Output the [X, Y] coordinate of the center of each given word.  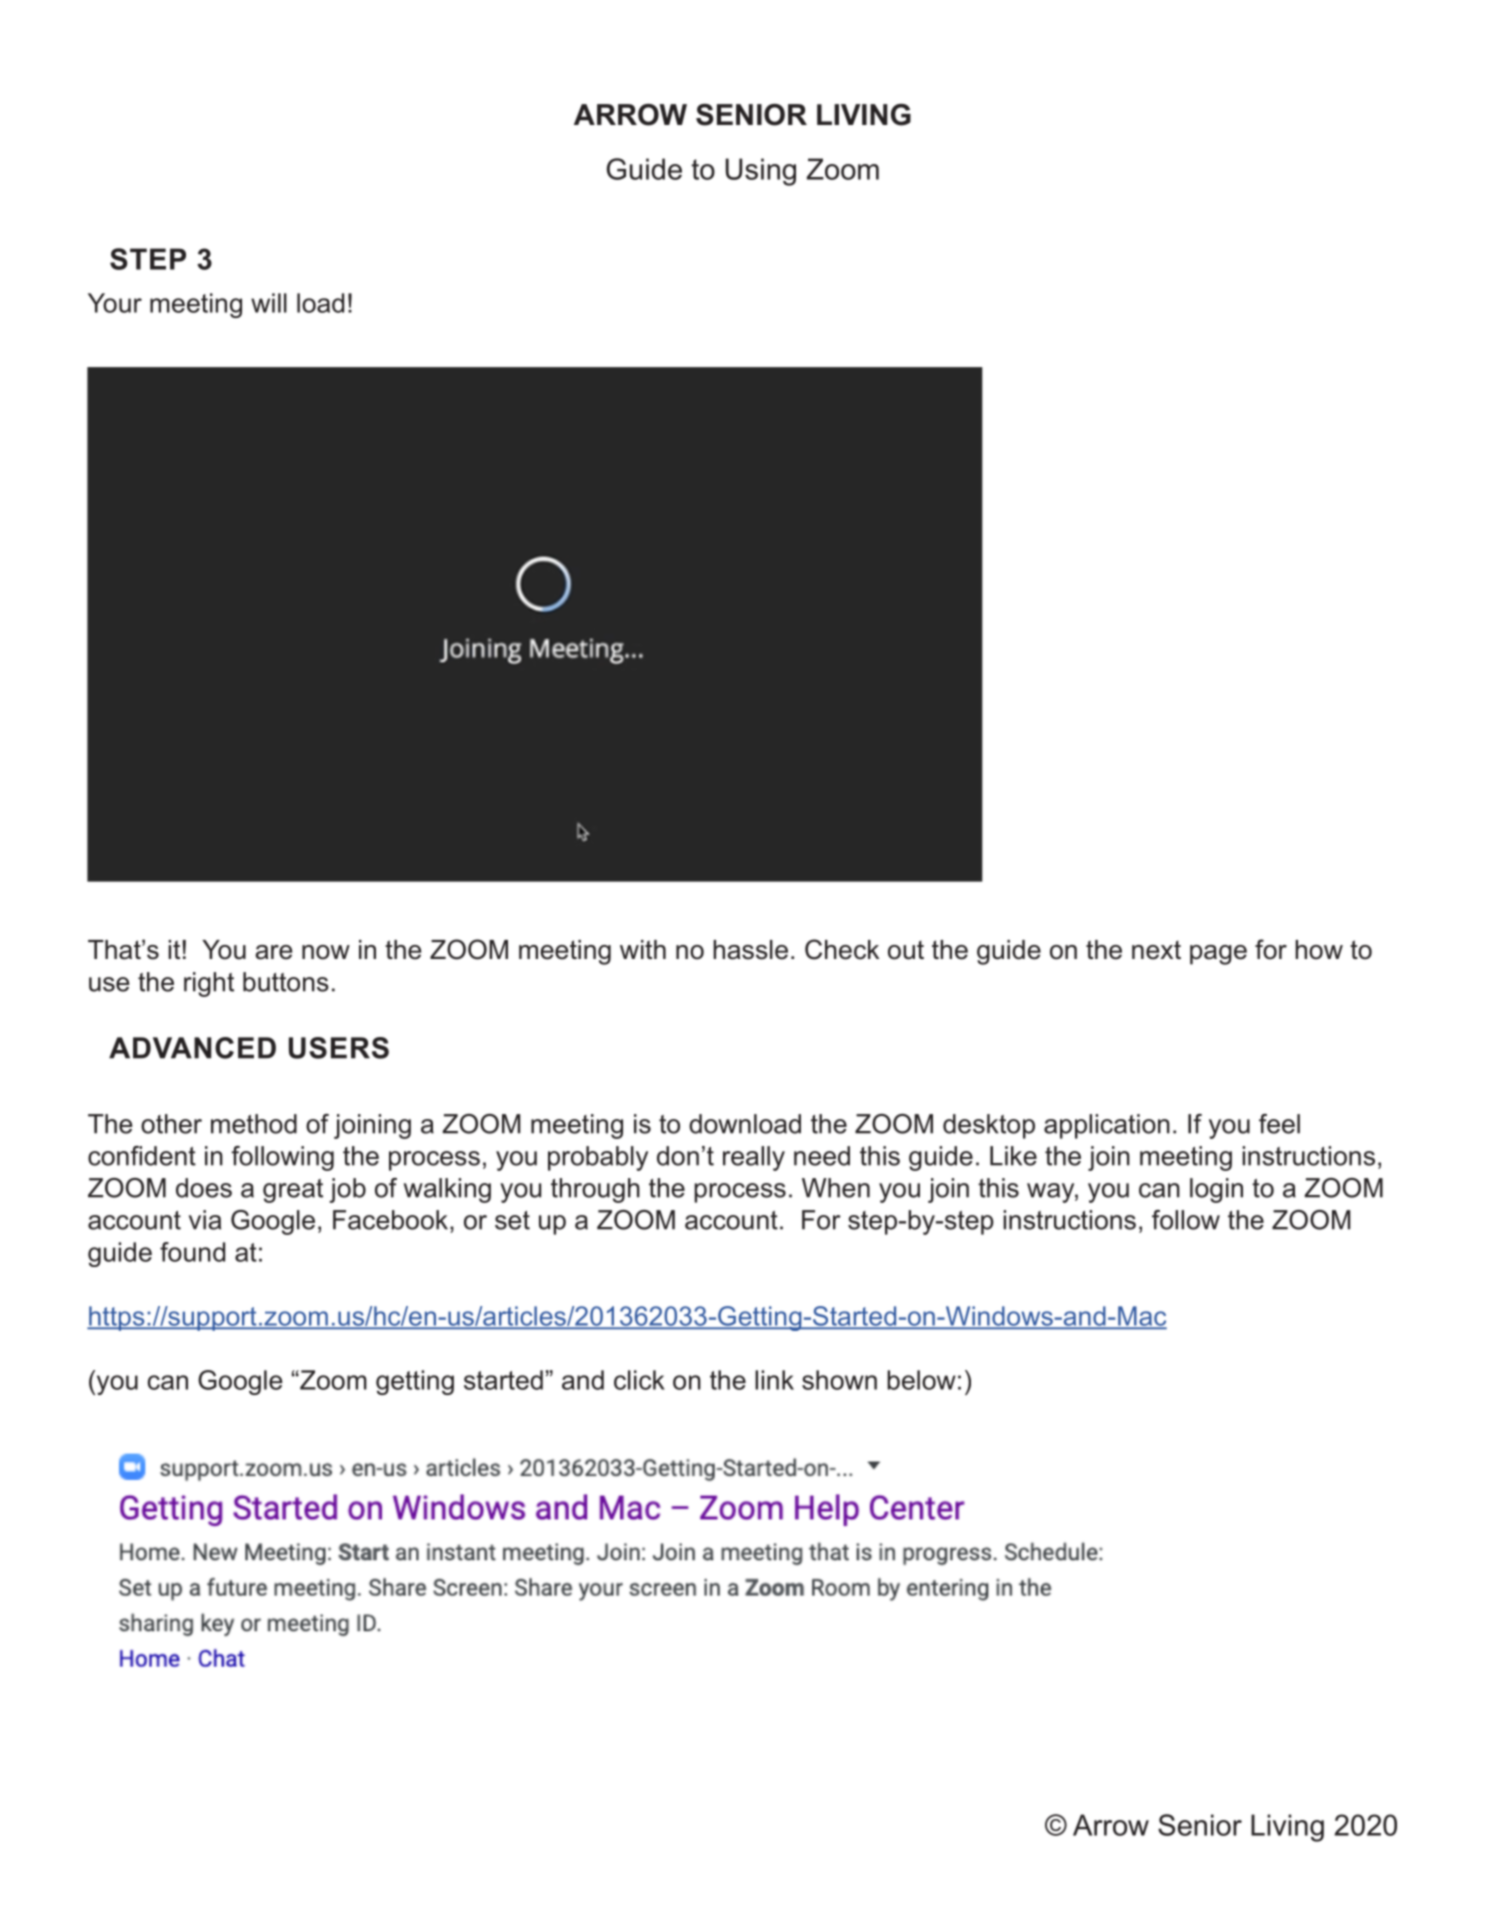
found [192, 1252]
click [639, 1380]
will [269, 303]
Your [115, 303]
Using [761, 172]
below [921, 1380]
